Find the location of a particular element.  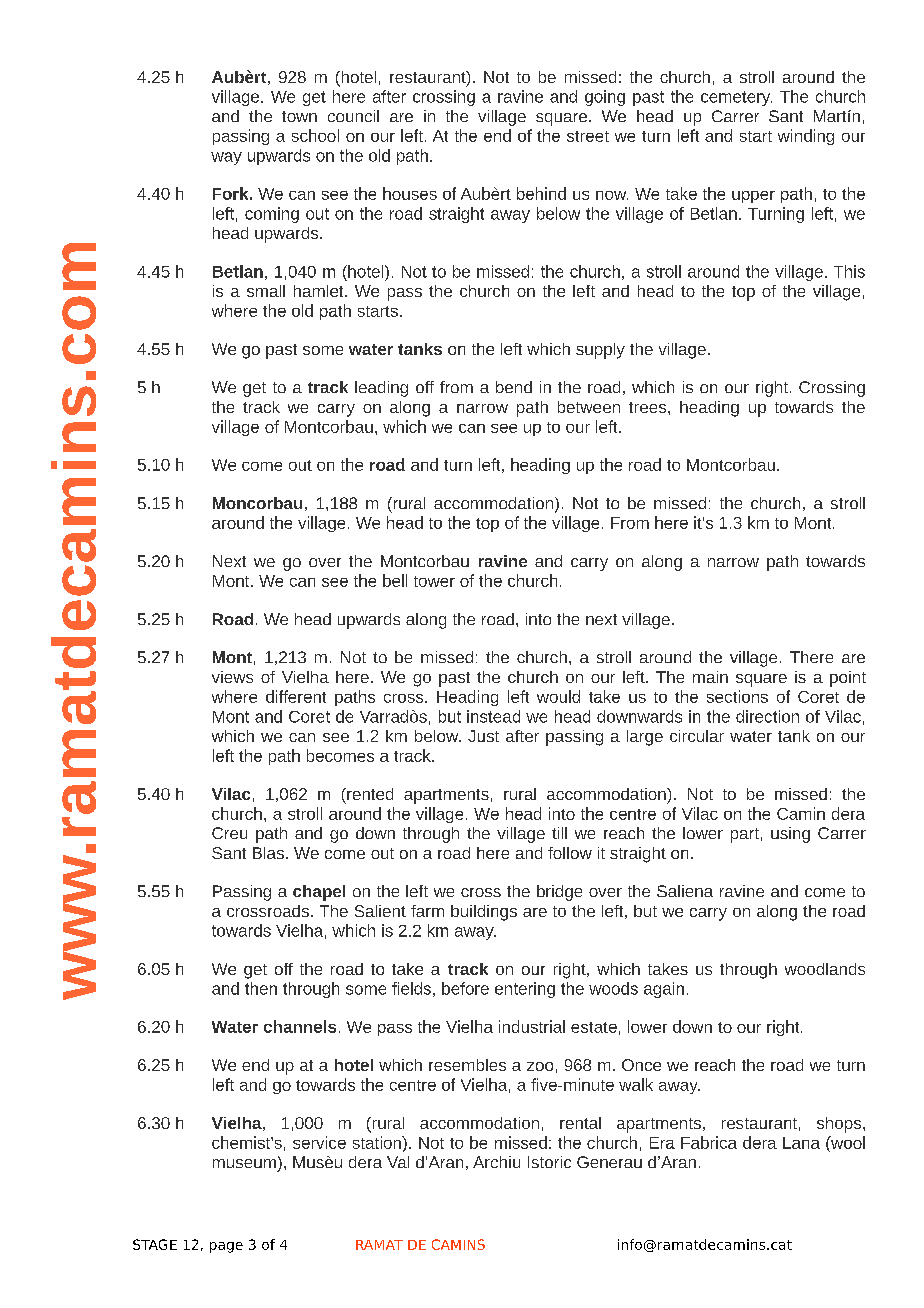

page is located at coordinates (226, 1247).
